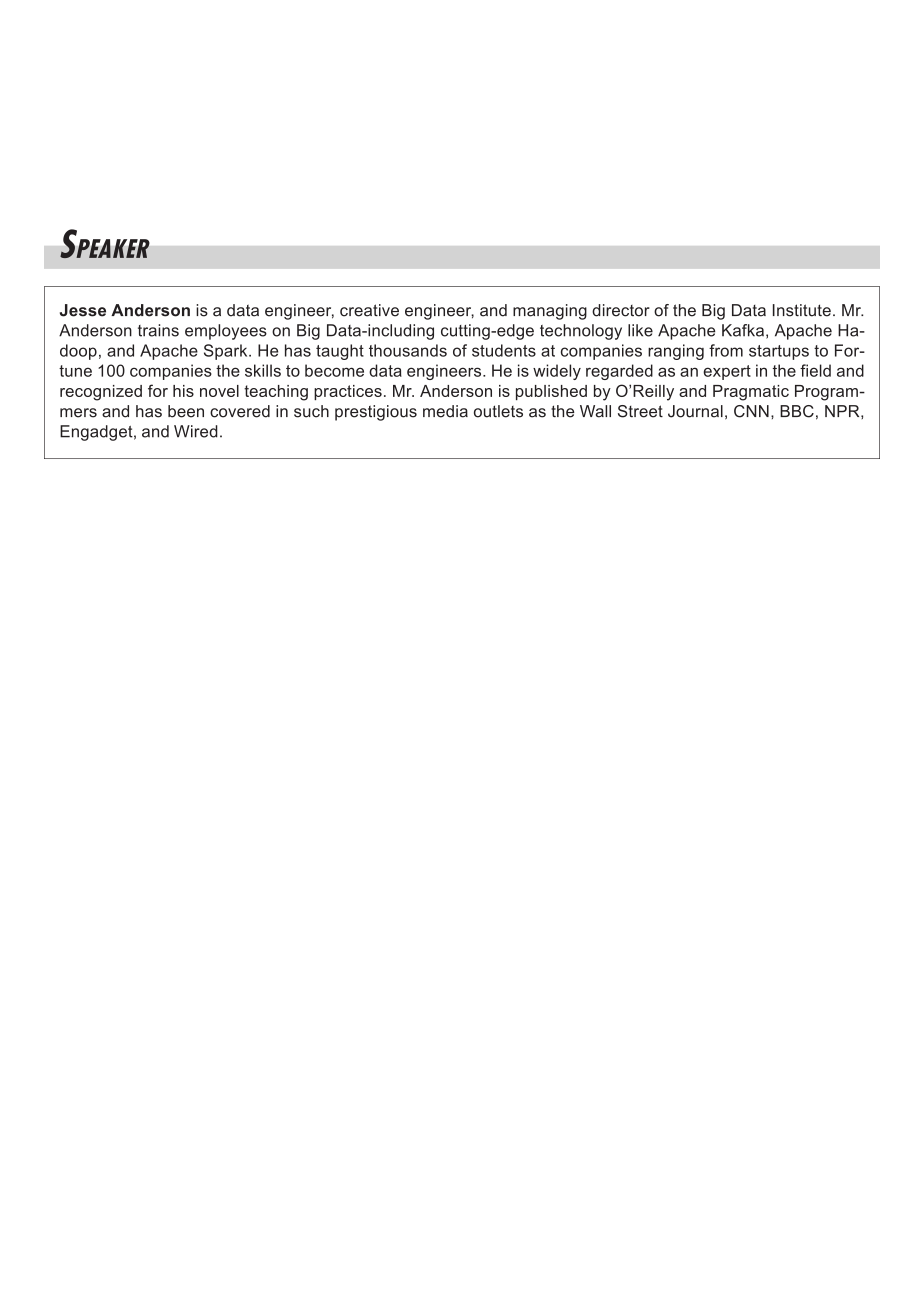 The image size is (924, 1308). I want to click on Jesse, so click(83, 310).
